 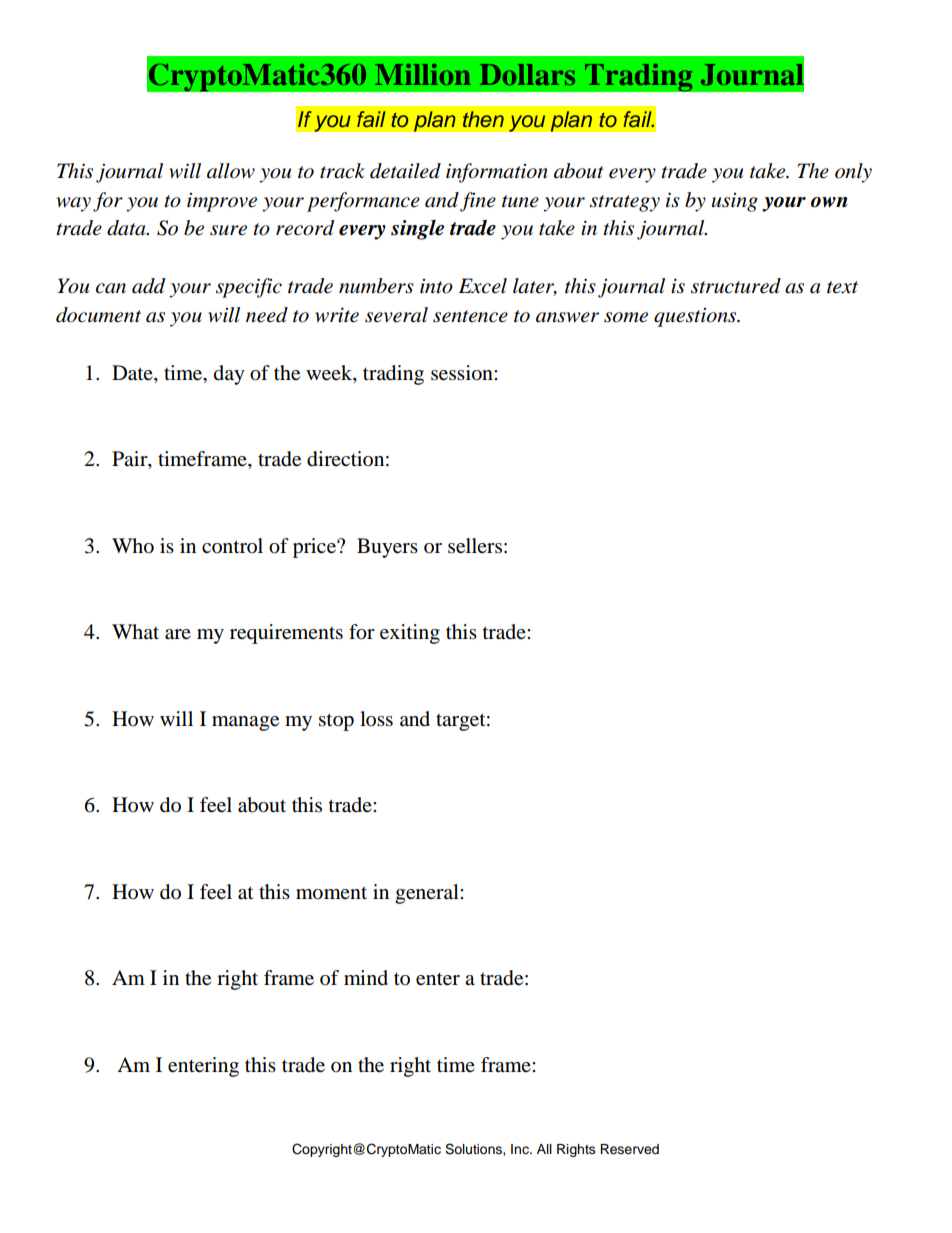 I want to click on only, so click(x=853, y=173).
